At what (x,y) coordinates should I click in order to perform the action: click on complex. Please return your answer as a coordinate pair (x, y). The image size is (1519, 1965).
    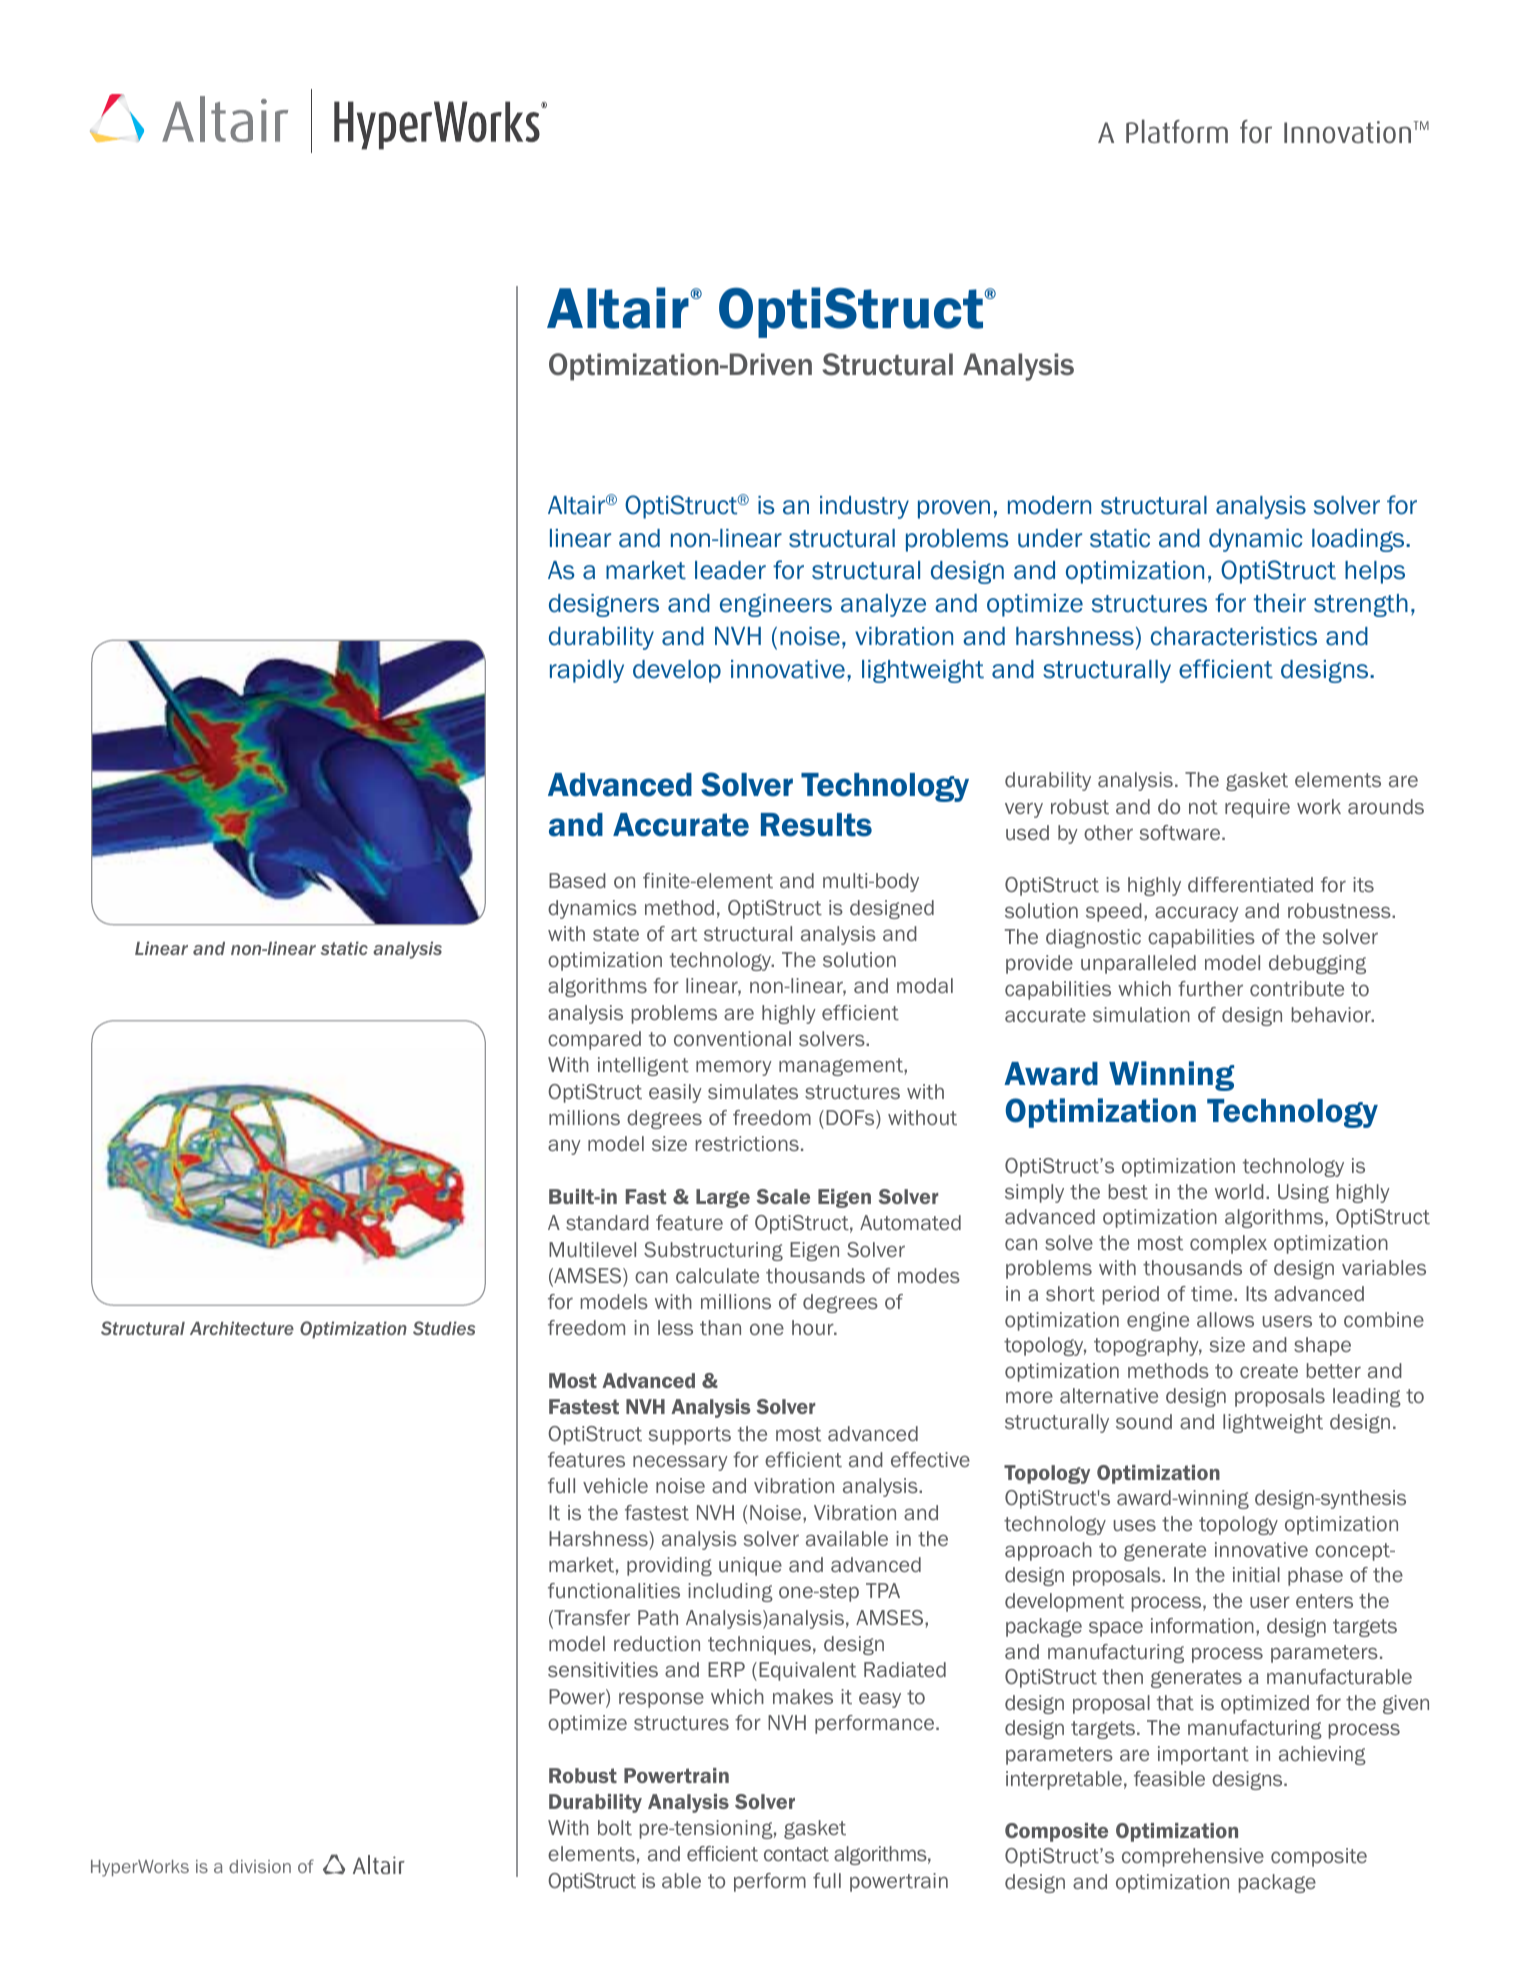
    Looking at the image, I should click on (1228, 1244).
